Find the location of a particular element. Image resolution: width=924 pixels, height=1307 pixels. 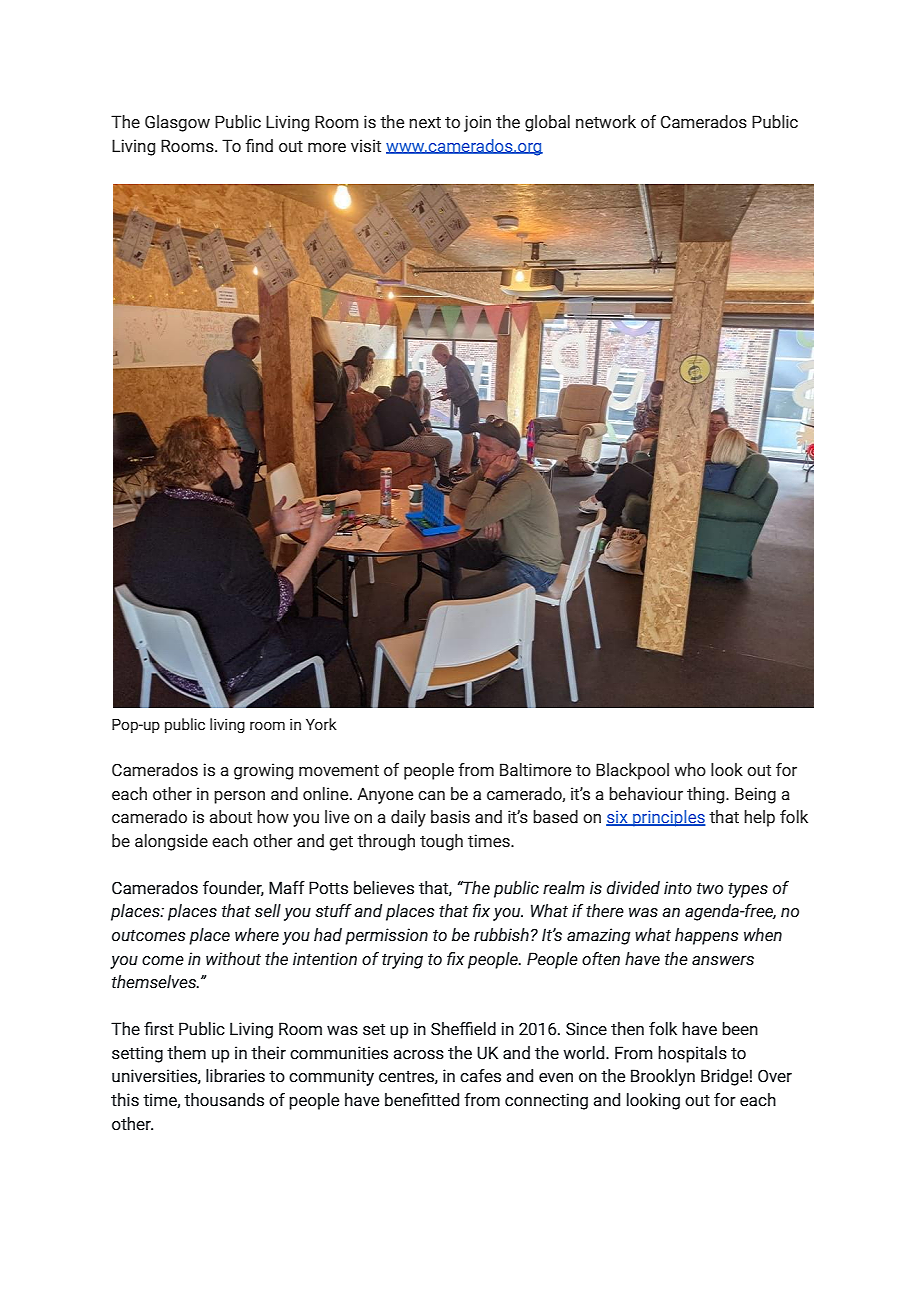

libraries is located at coordinates (235, 1076).
